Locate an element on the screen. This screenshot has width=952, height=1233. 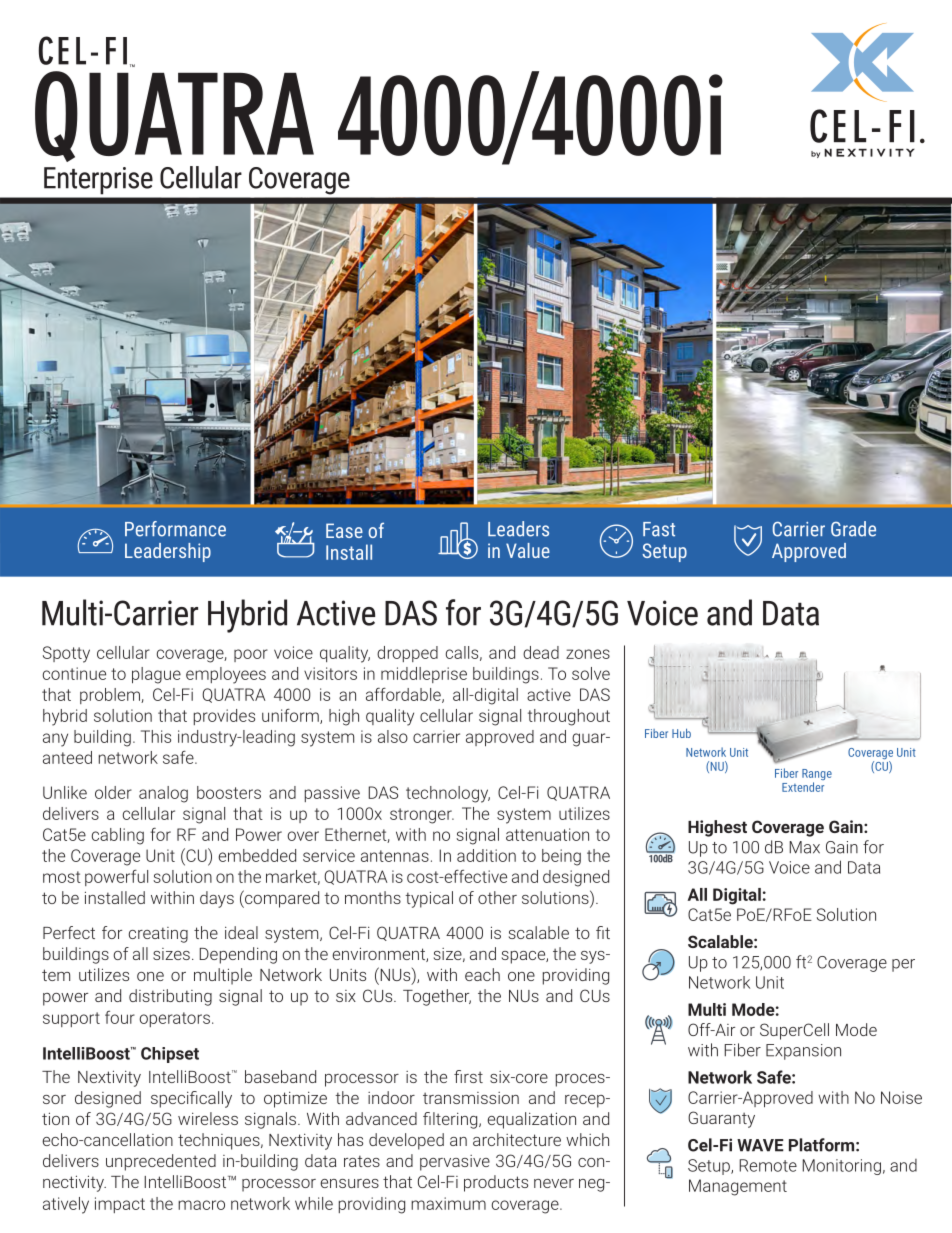
products is located at coordinates (496, 1183).
